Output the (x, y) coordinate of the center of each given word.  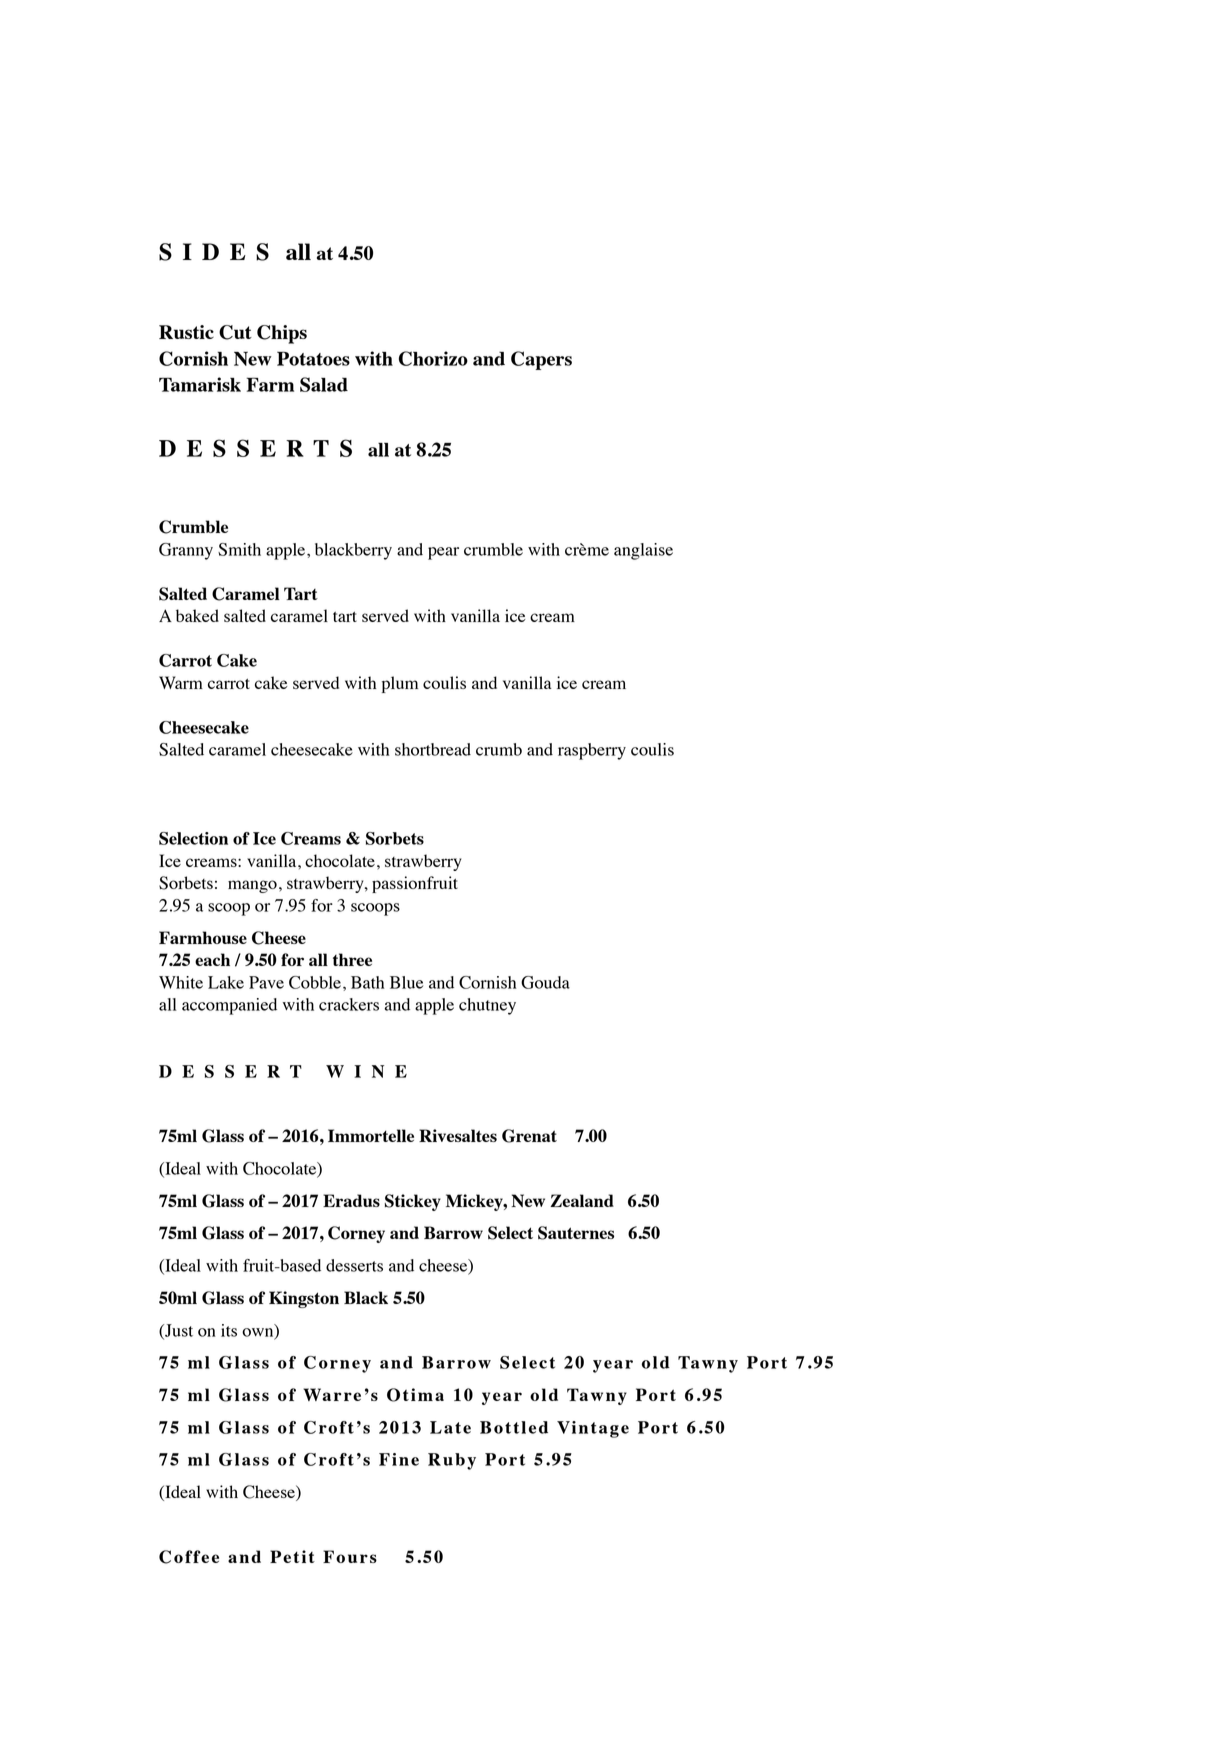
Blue (406, 982)
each (212, 959)
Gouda (545, 982)
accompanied (229, 1006)
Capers (541, 360)
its (229, 1330)
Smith (239, 549)
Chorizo (433, 358)
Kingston (304, 1299)
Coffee (189, 1557)
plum (400, 684)
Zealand (582, 1200)
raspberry (592, 751)
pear (443, 553)
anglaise (643, 551)
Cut (235, 332)
